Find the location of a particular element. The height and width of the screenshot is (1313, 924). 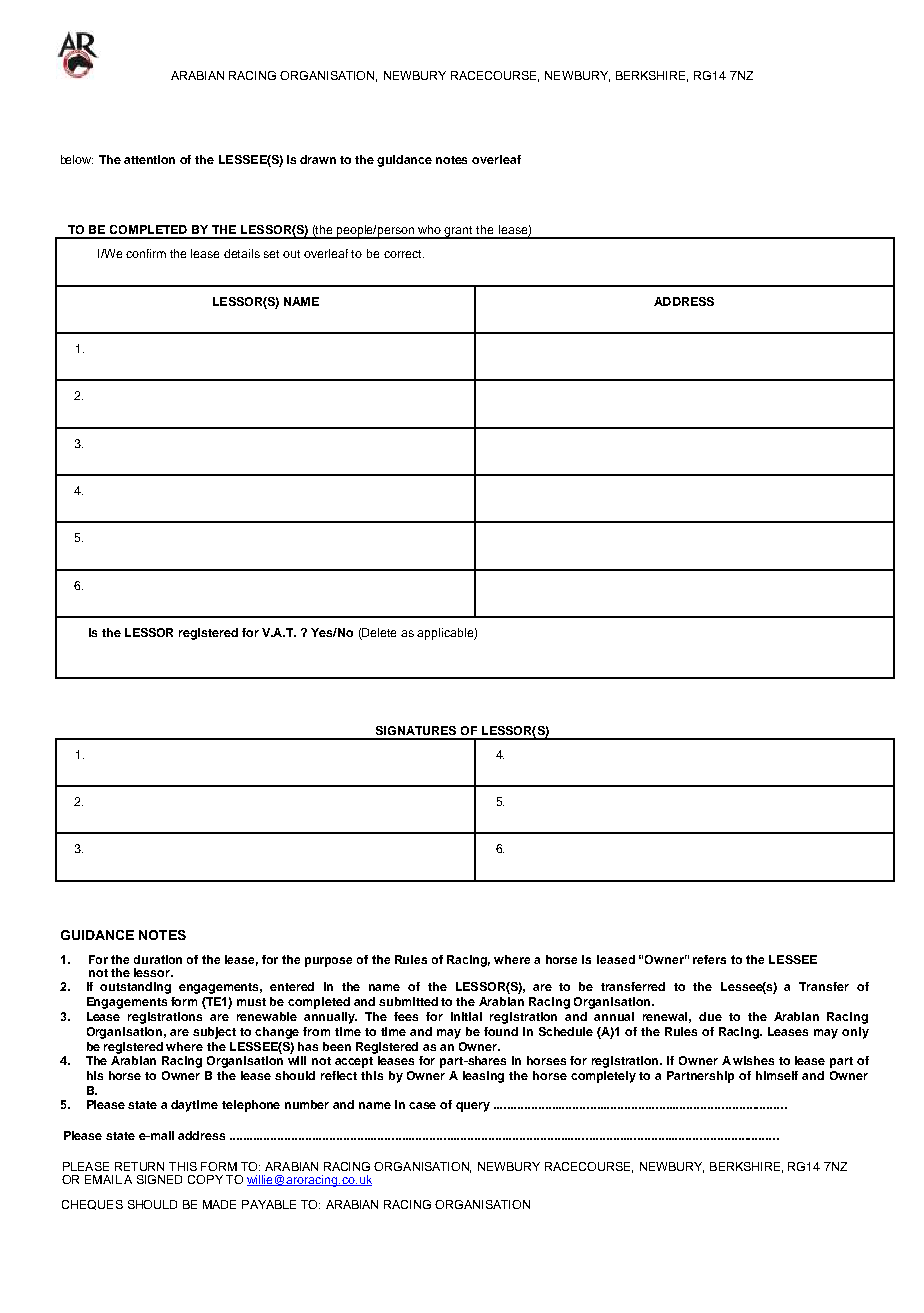

query is located at coordinates (473, 1107).
